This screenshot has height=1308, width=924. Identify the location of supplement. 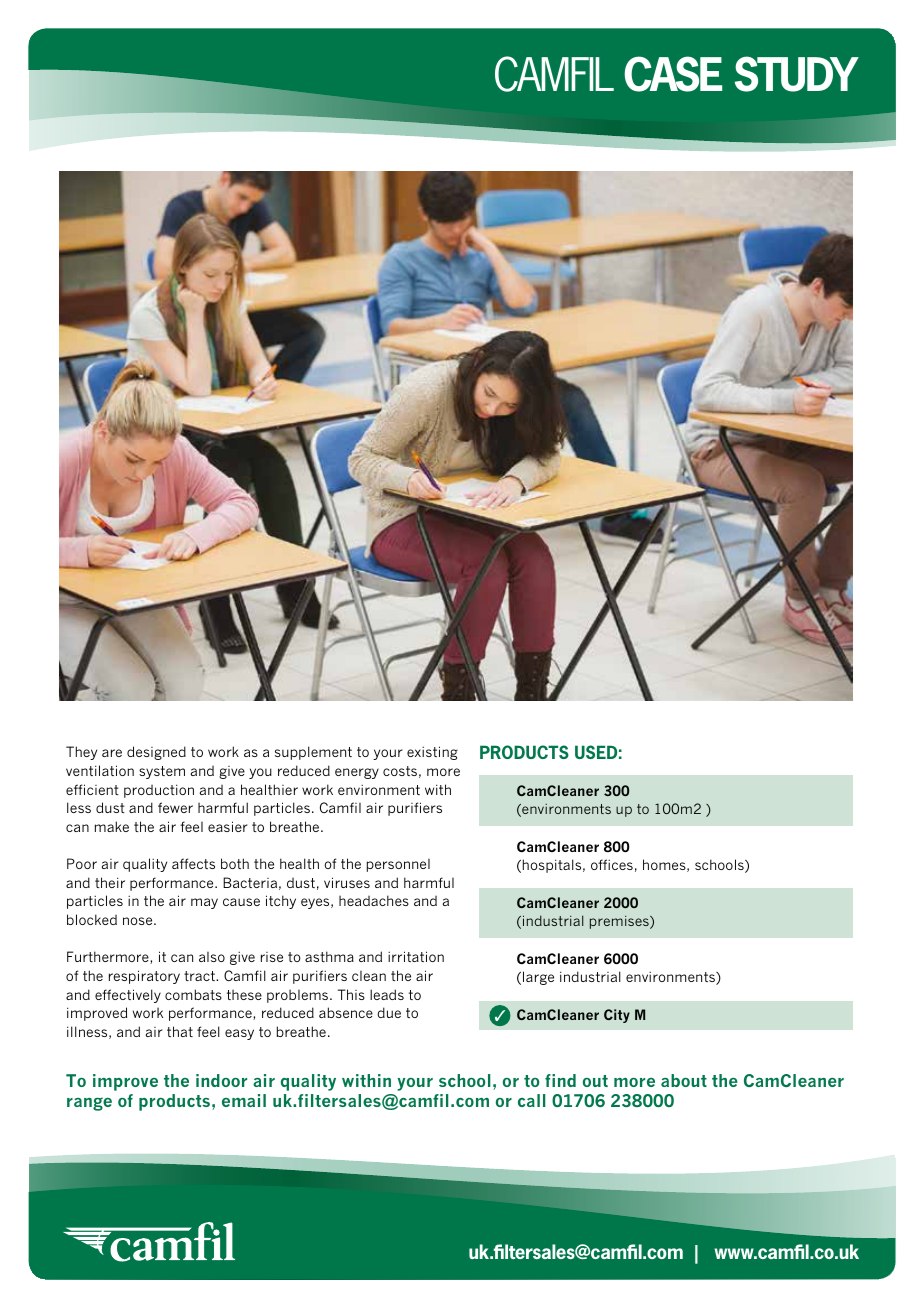
(313, 753).
